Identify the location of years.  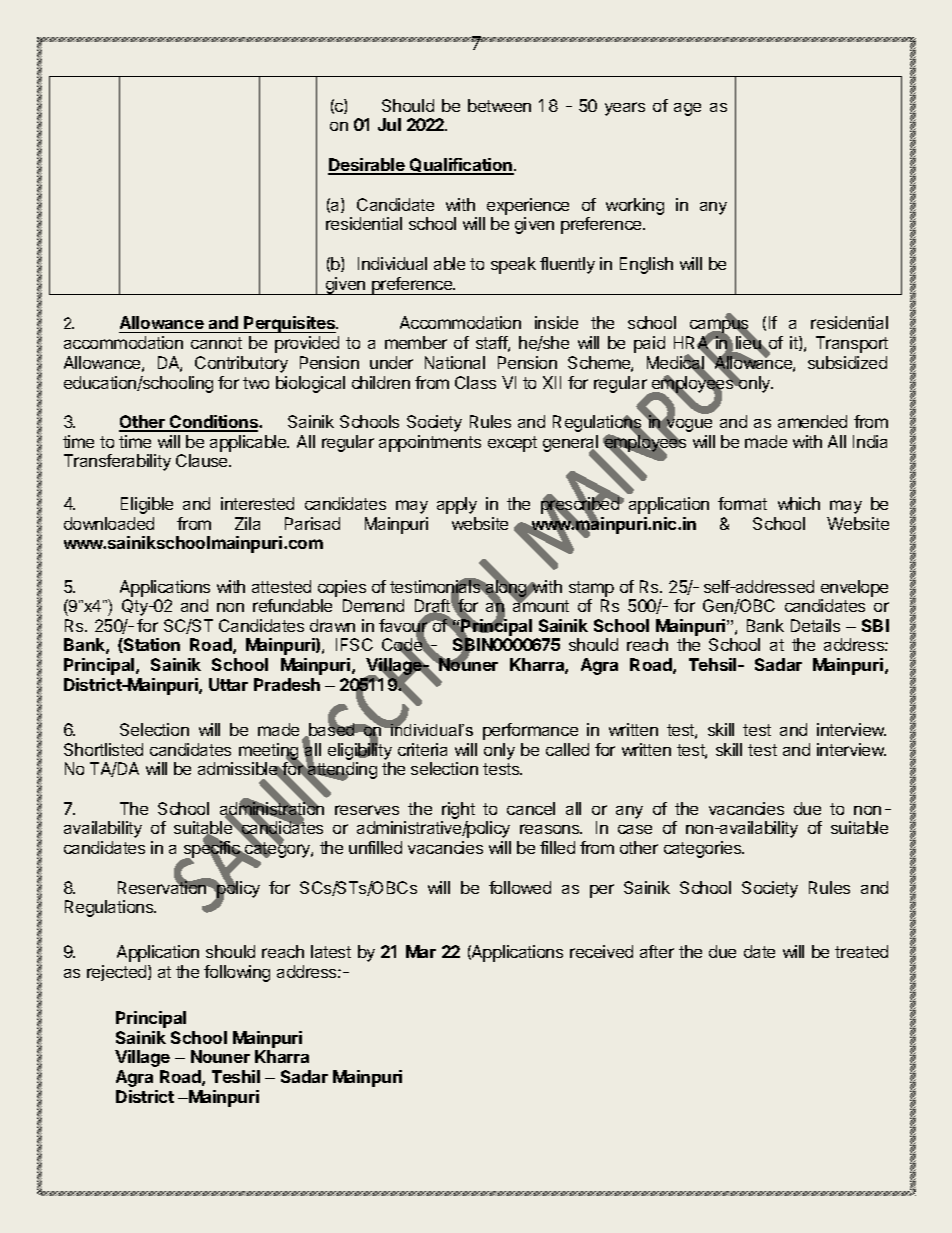
(625, 109).
